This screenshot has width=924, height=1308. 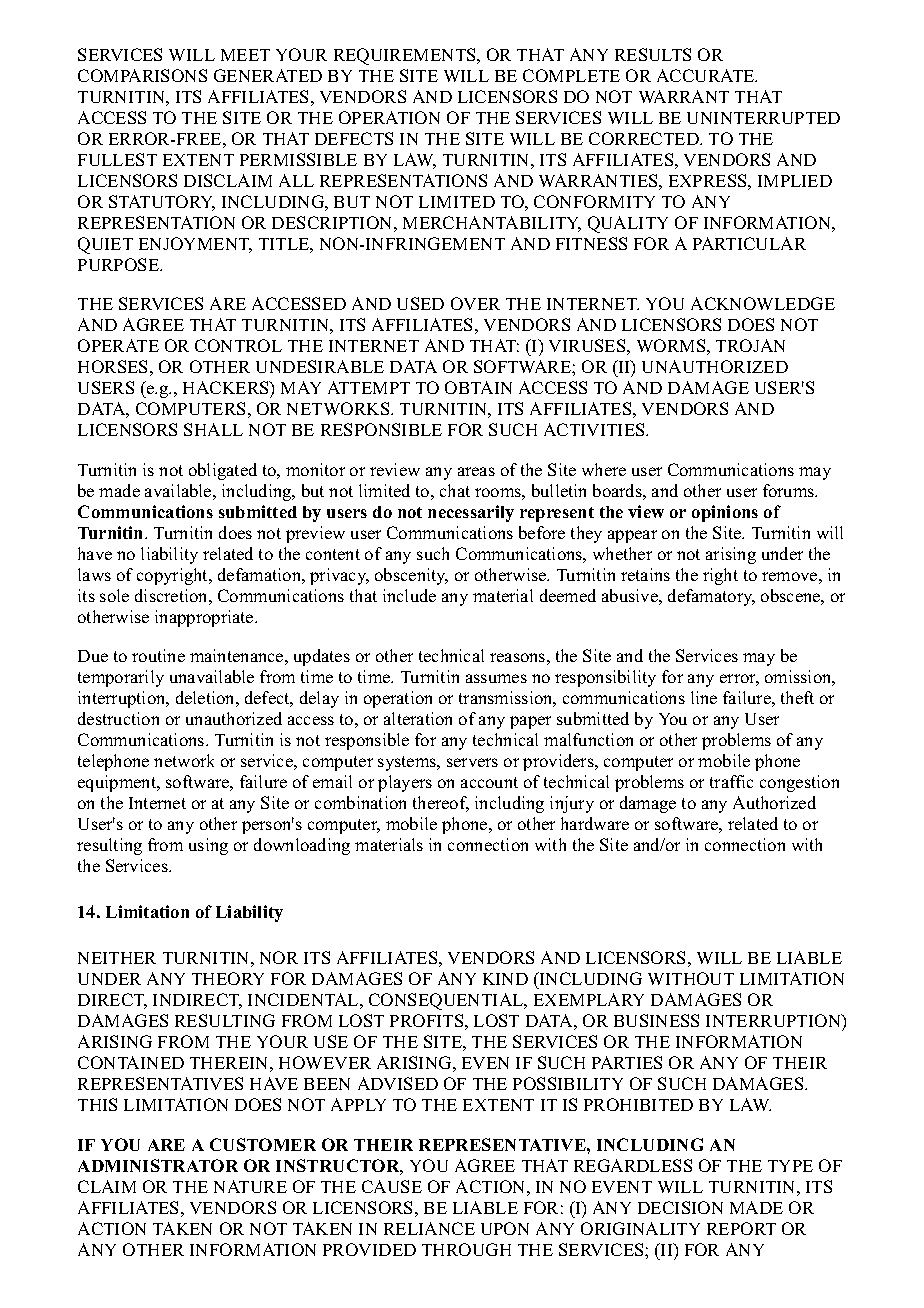 What do you see at coordinates (707, 75) in the screenshot?
I see `ACCURATE` at bounding box center [707, 75].
